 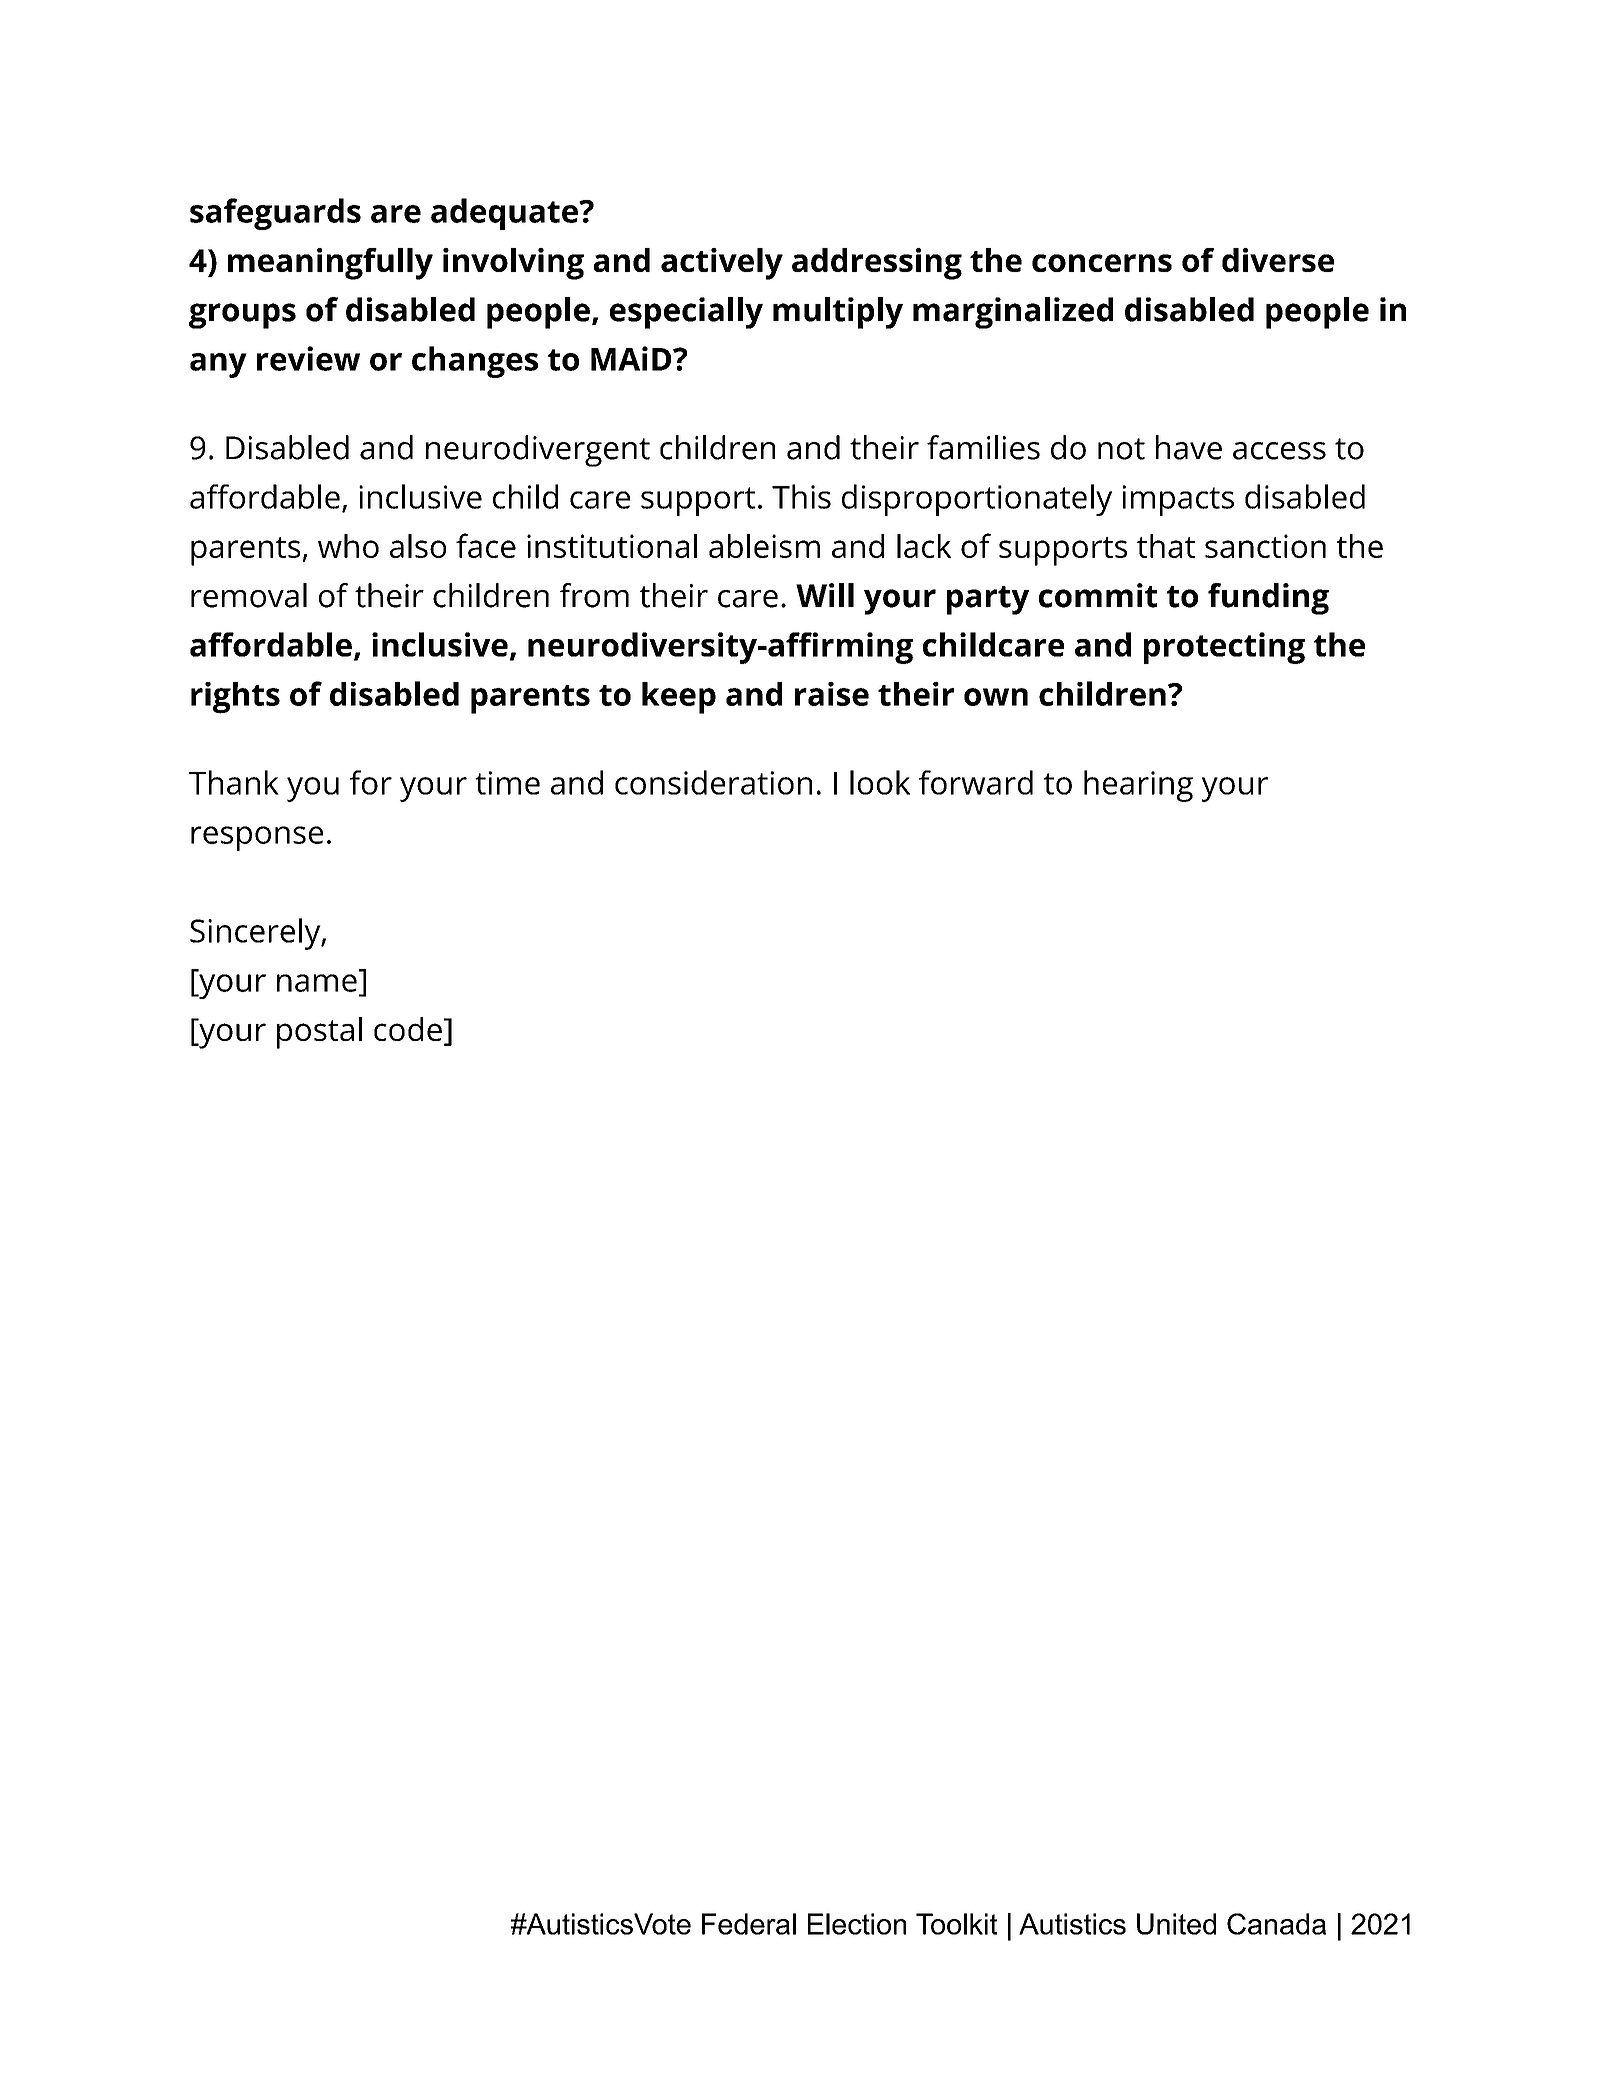 I want to click on ableism, so click(x=764, y=546).
